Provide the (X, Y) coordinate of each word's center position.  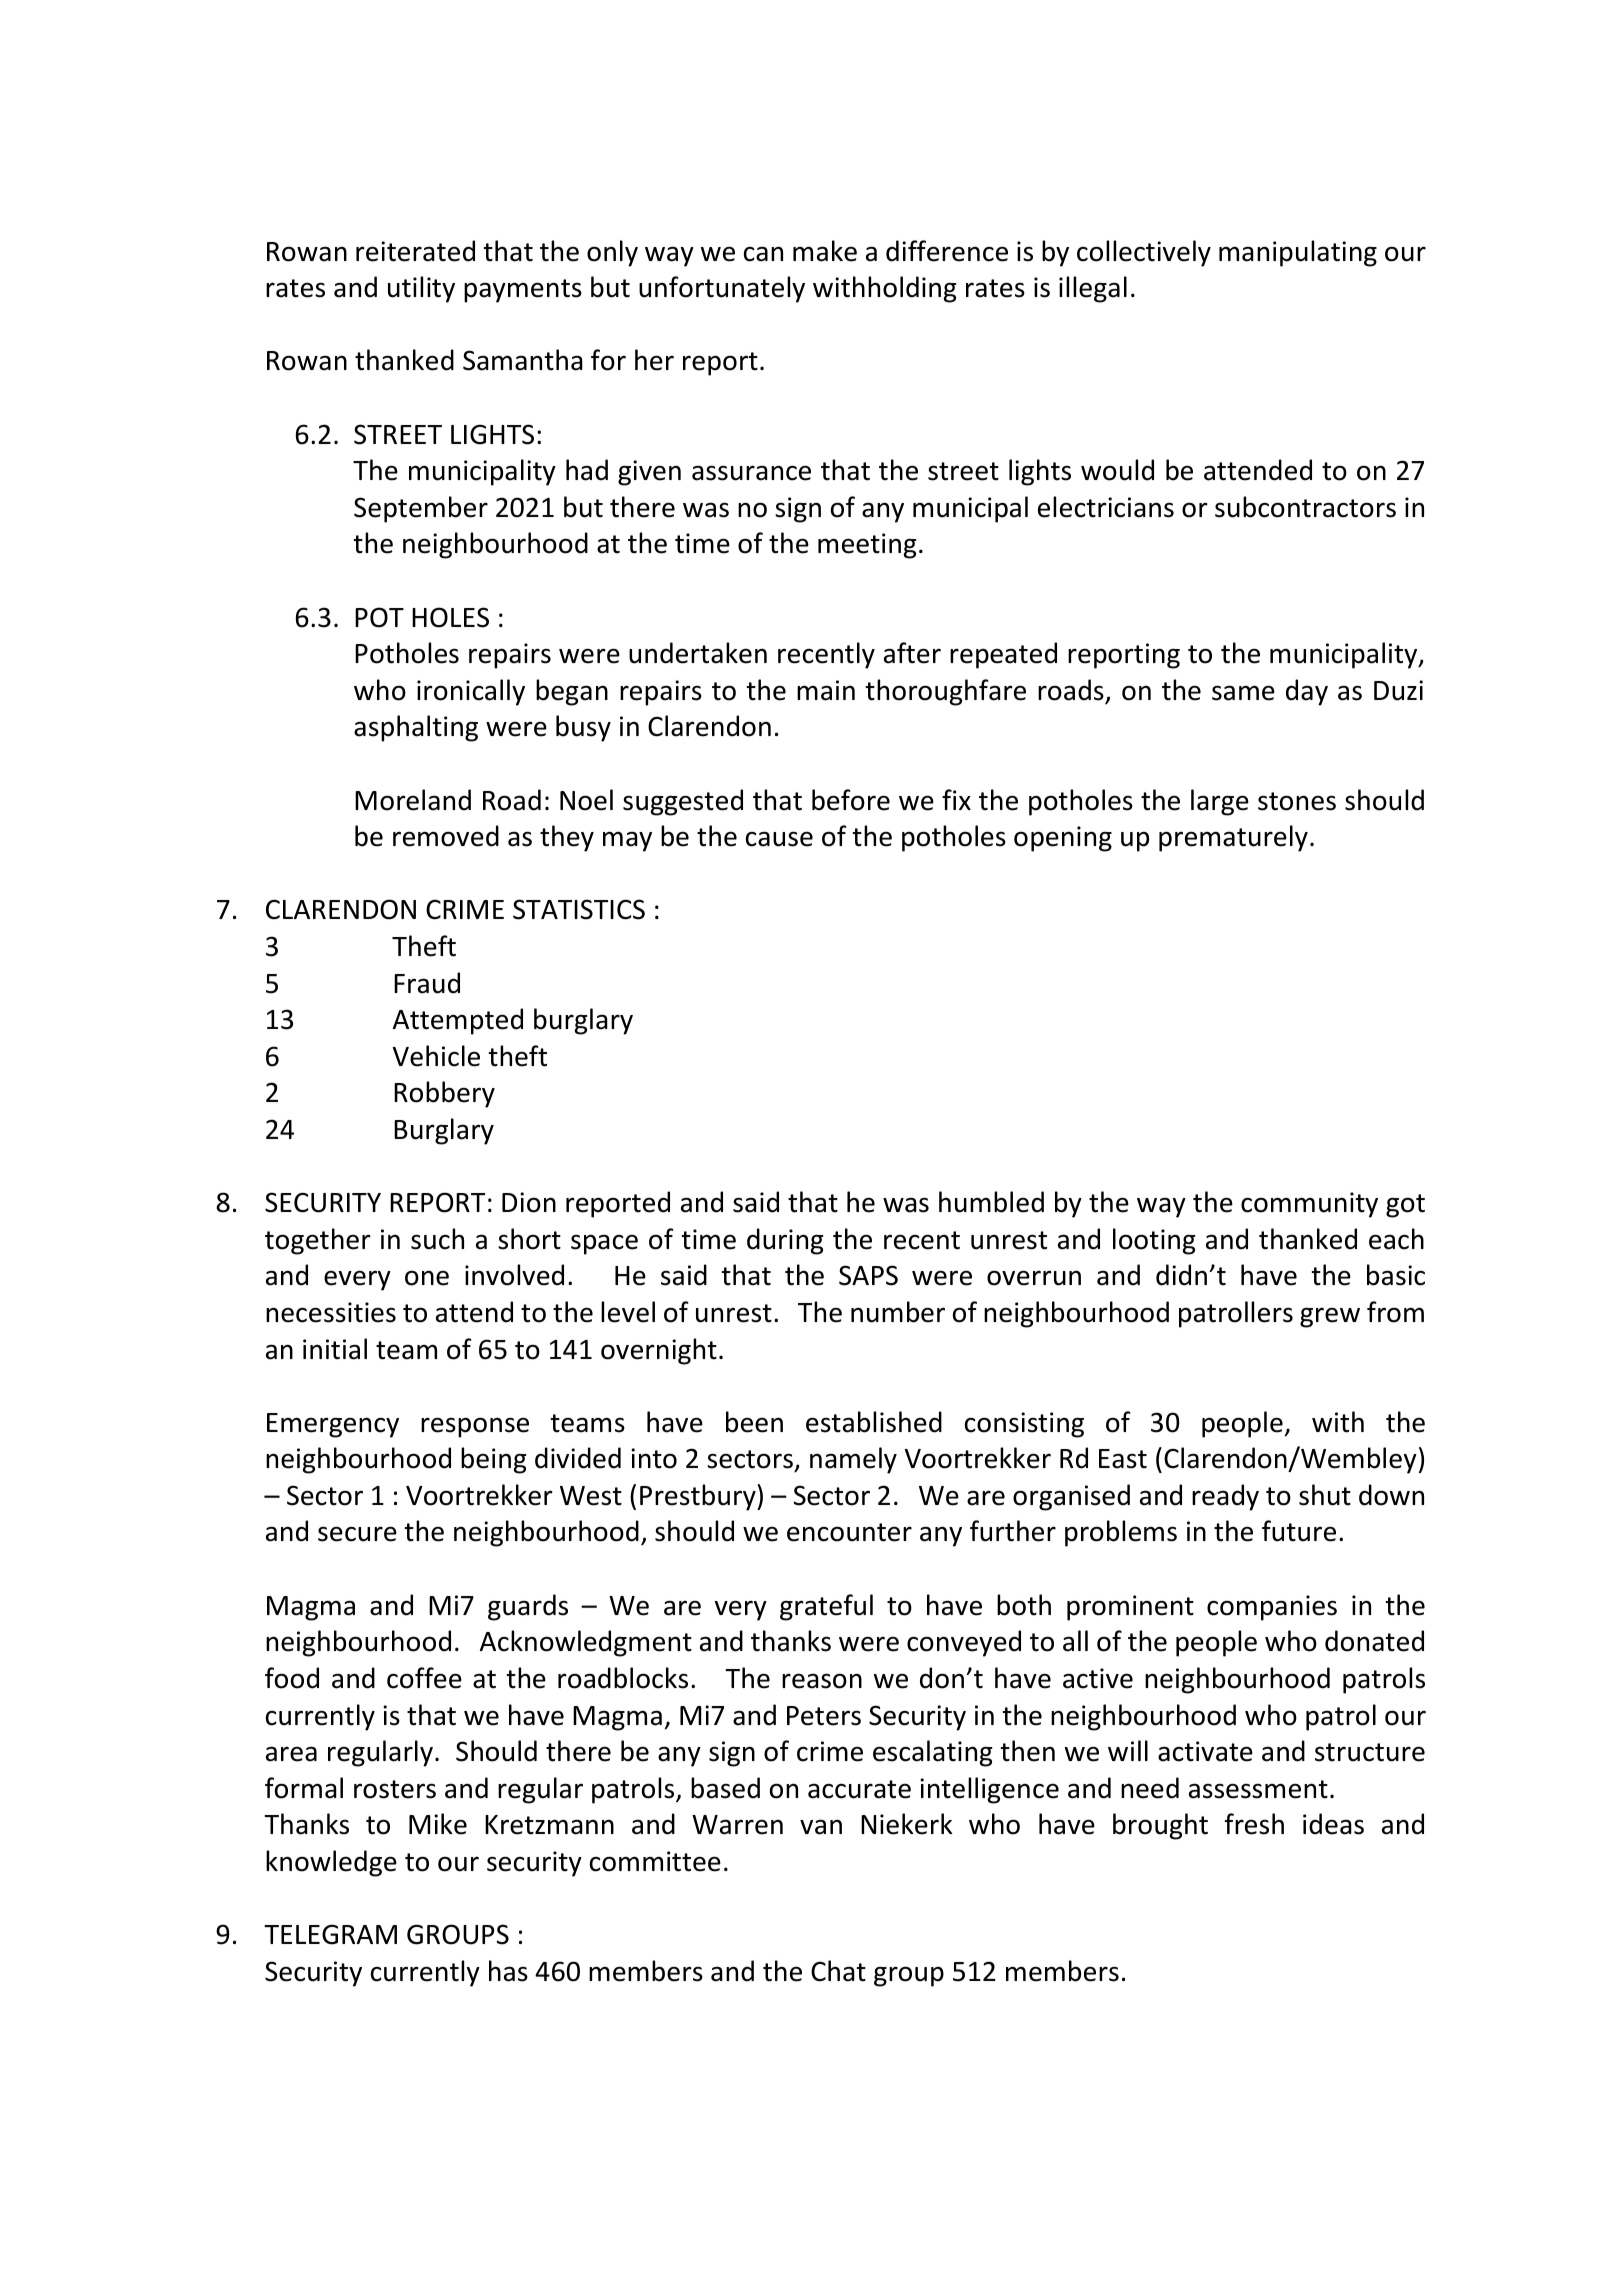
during (785, 1241)
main (826, 690)
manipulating (1298, 253)
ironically (471, 692)
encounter (849, 1532)
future (1299, 1531)
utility (421, 289)
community (1309, 1205)
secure (357, 1534)
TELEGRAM (330, 1934)
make (825, 251)
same (1243, 693)
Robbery (444, 1094)
